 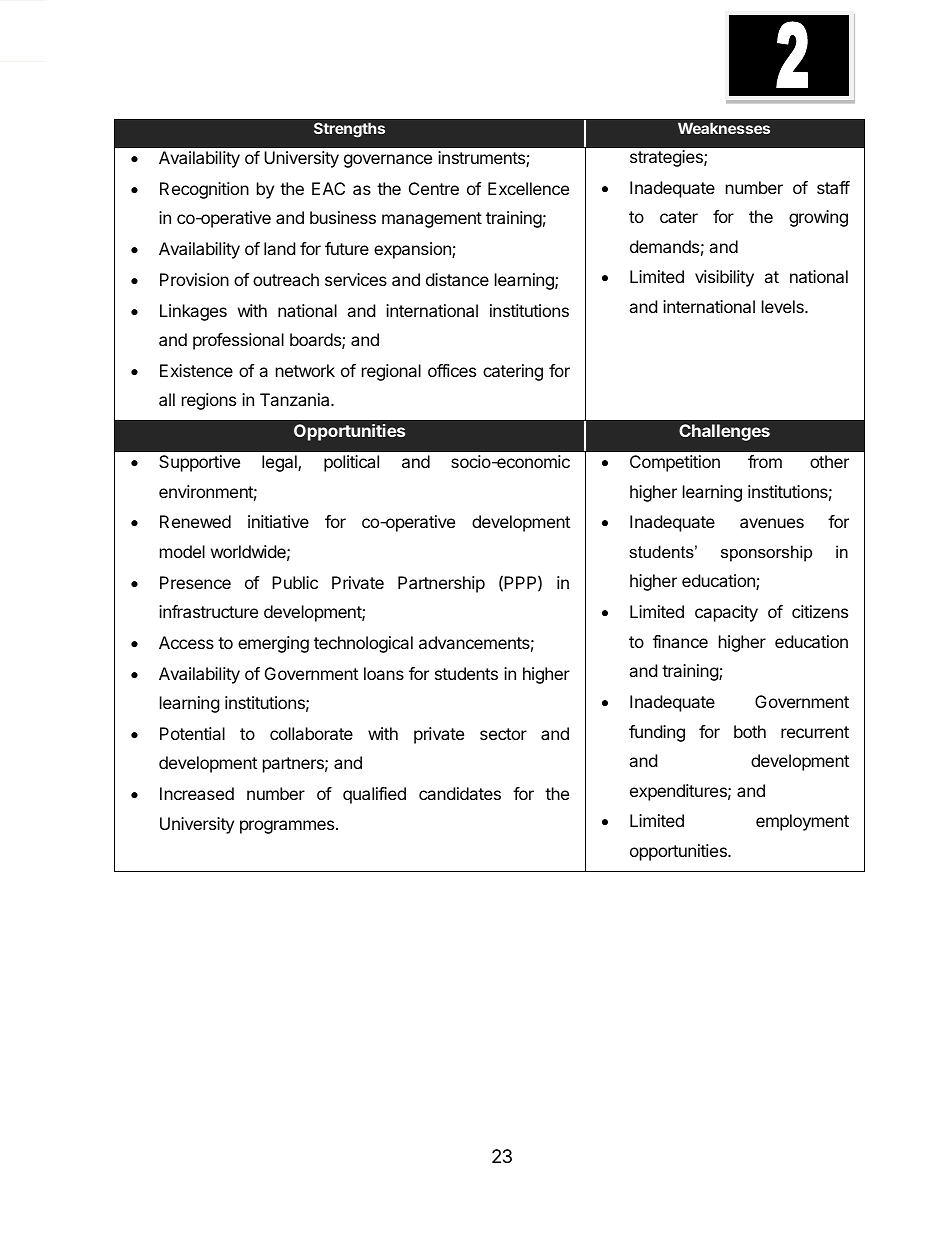 I want to click on Weaknesses, so click(x=724, y=128).
